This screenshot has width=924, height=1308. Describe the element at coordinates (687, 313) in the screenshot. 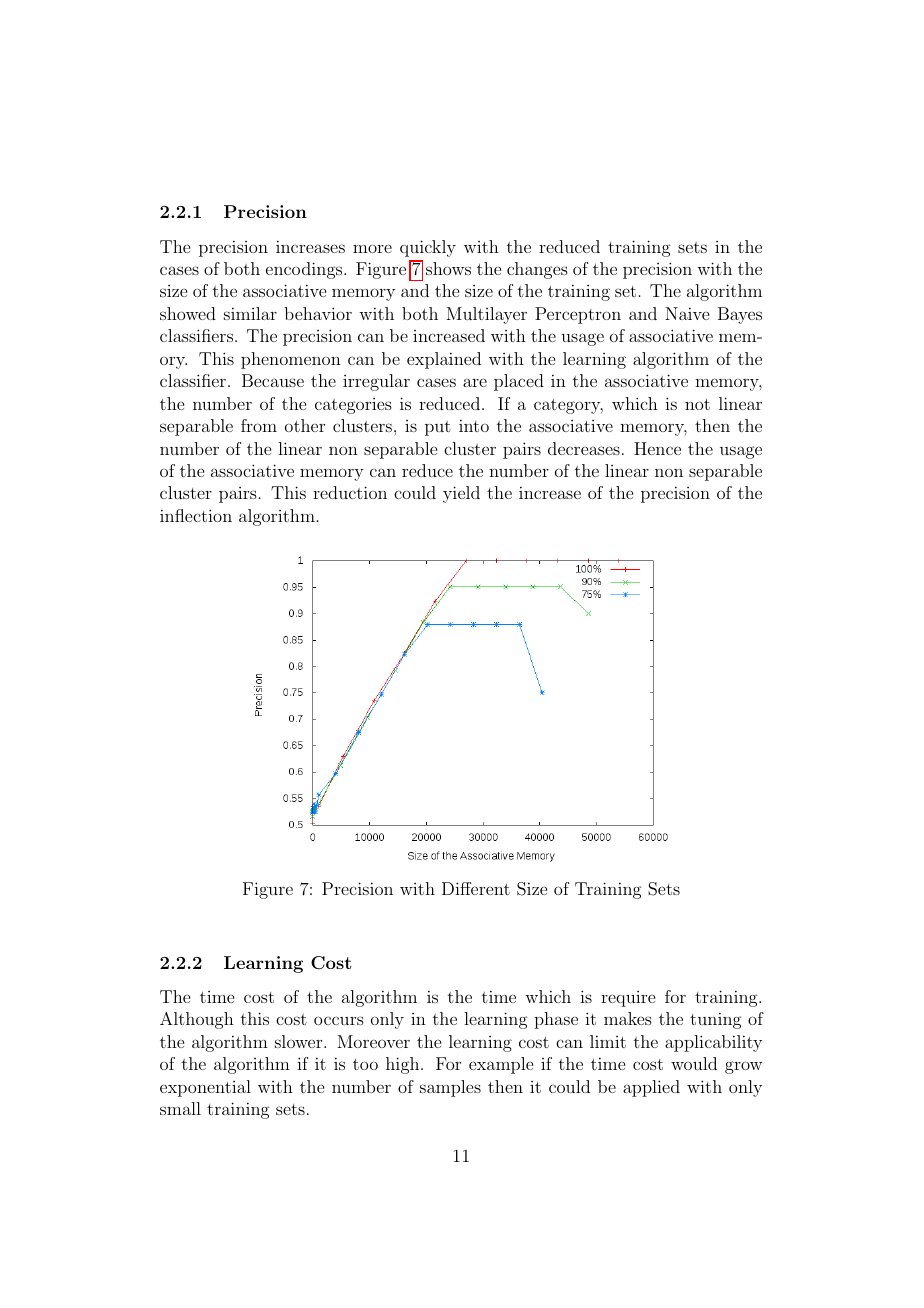

I see `Naive` at that location.
